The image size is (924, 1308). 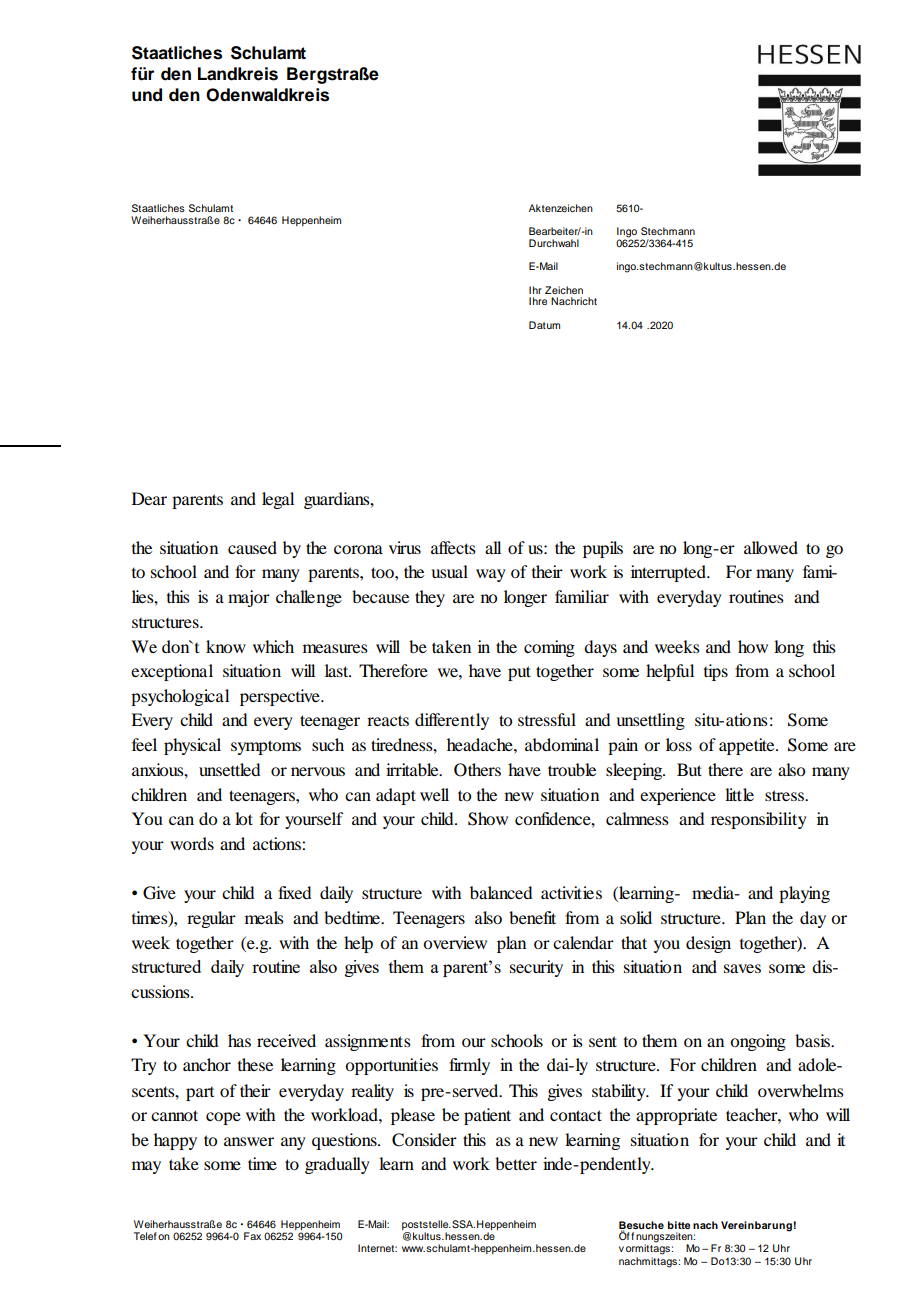 What do you see at coordinates (252, 1236) in the image?
I see `Fax` at bounding box center [252, 1236].
